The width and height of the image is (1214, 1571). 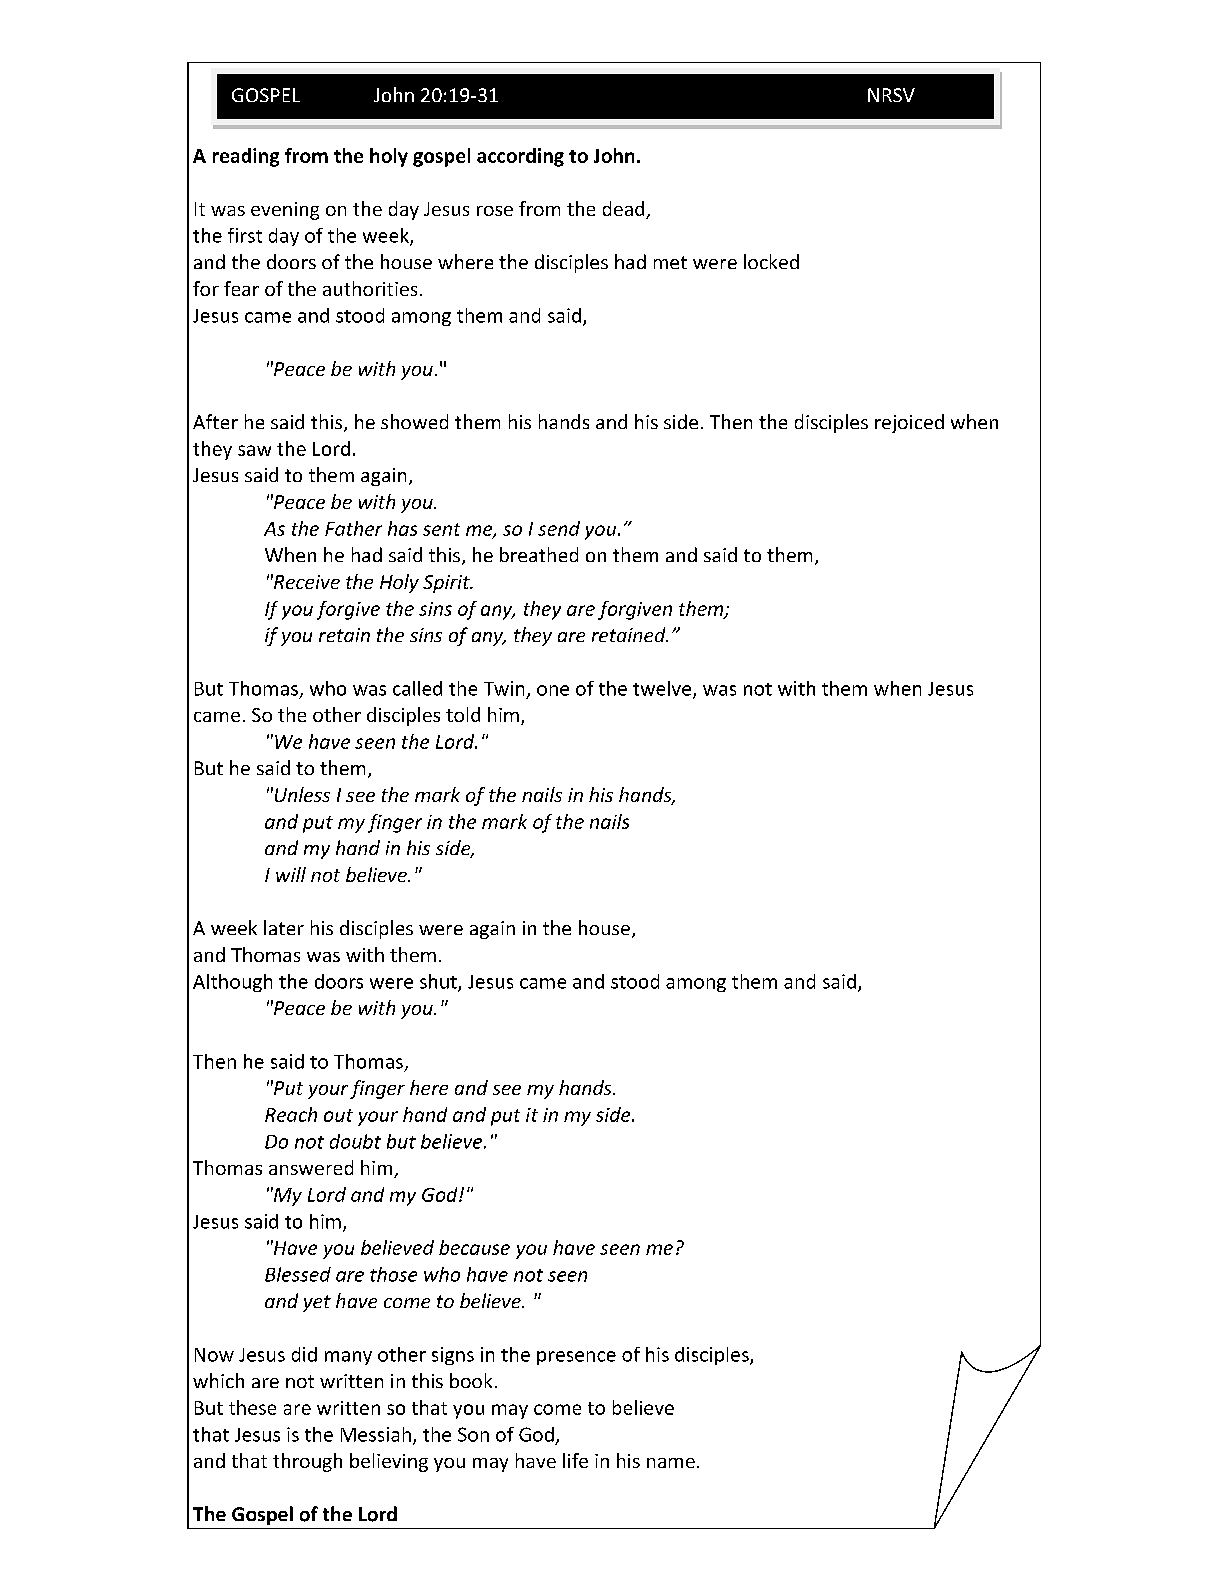 What do you see at coordinates (291, 874) in the image?
I see `will` at bounding box center [291, 874].
